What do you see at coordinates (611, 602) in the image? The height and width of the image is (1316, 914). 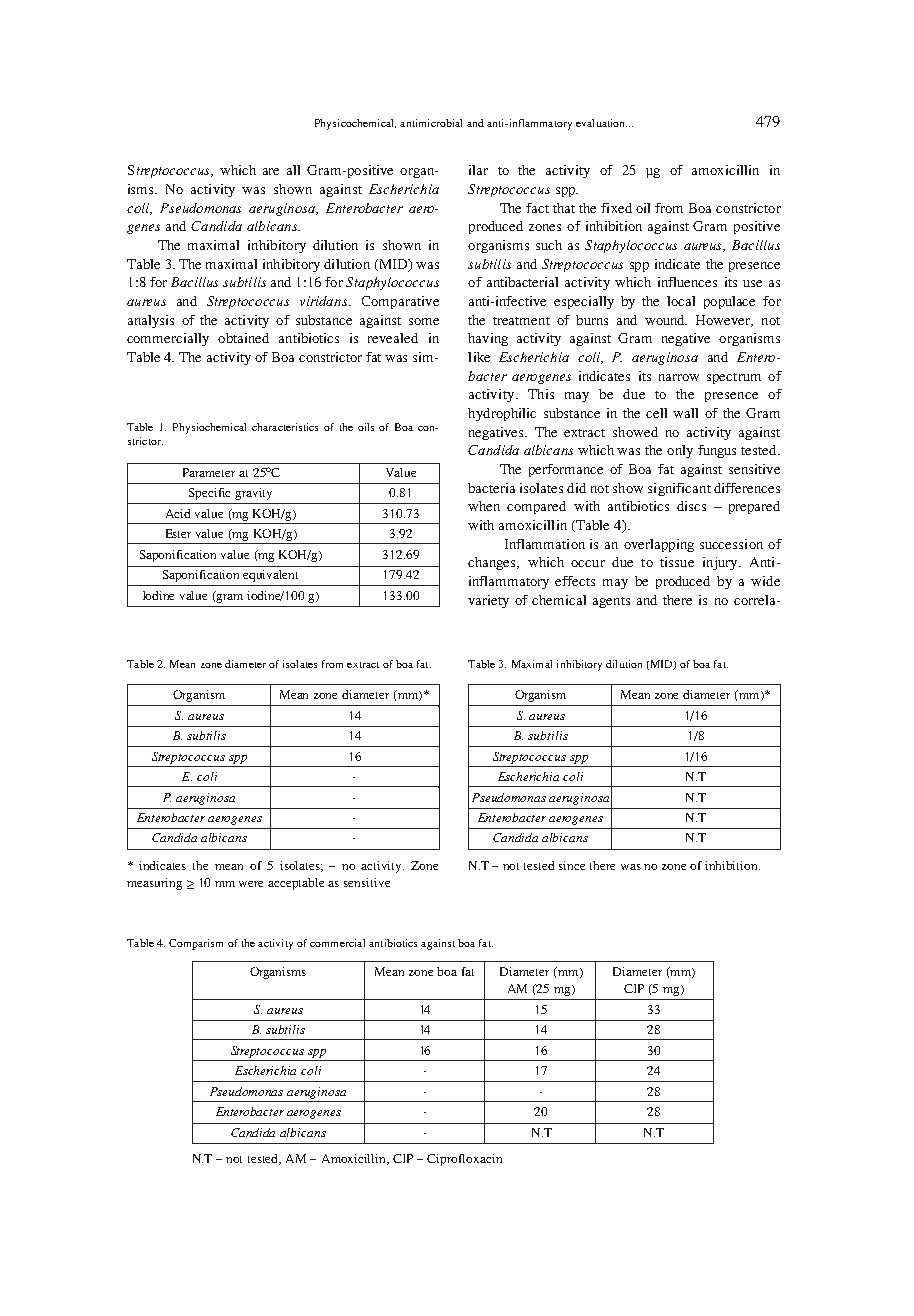 I see `agents` at bounding box center [611, 602].
